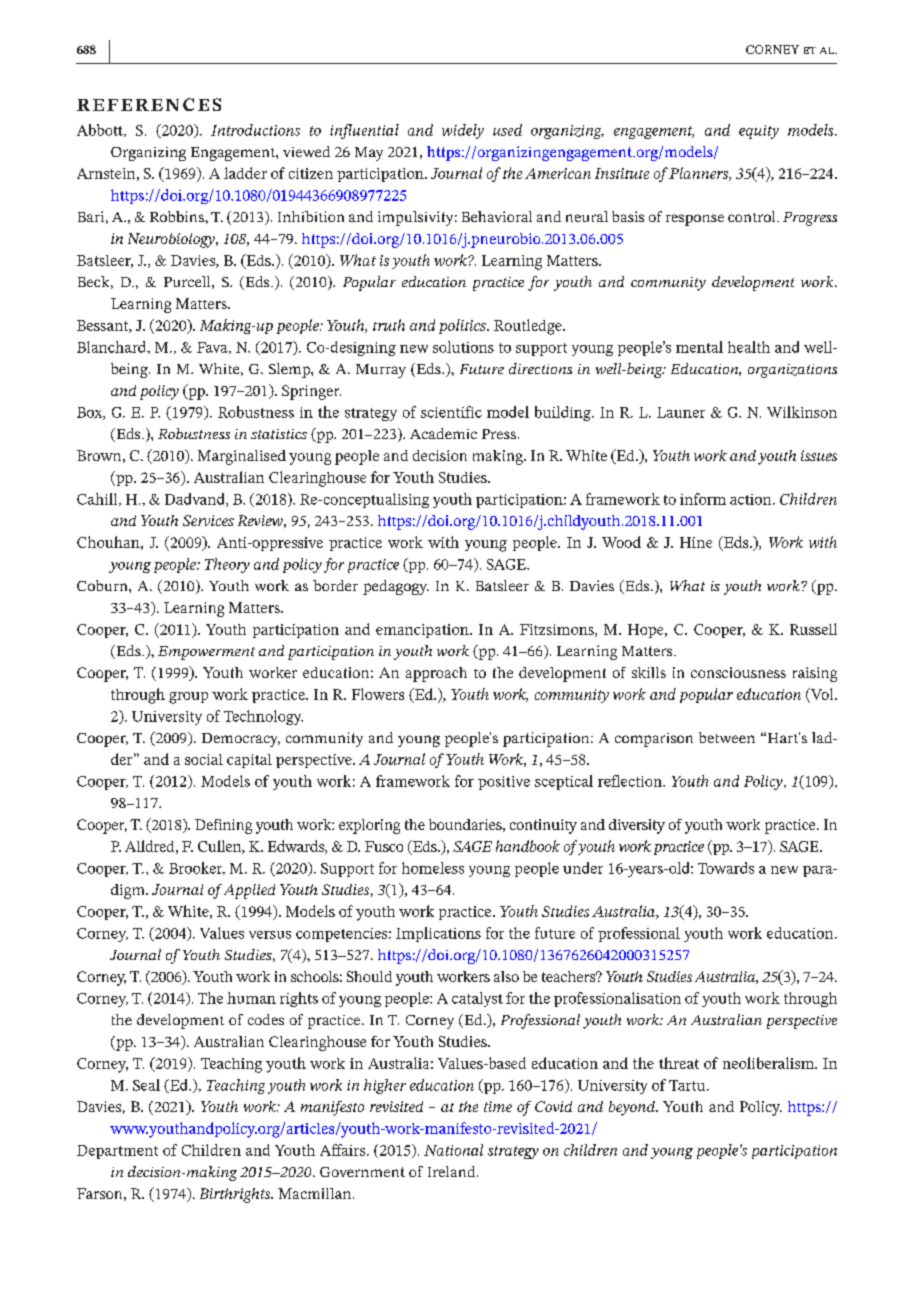  I want to click on Ireland, so click(453, 1171).
